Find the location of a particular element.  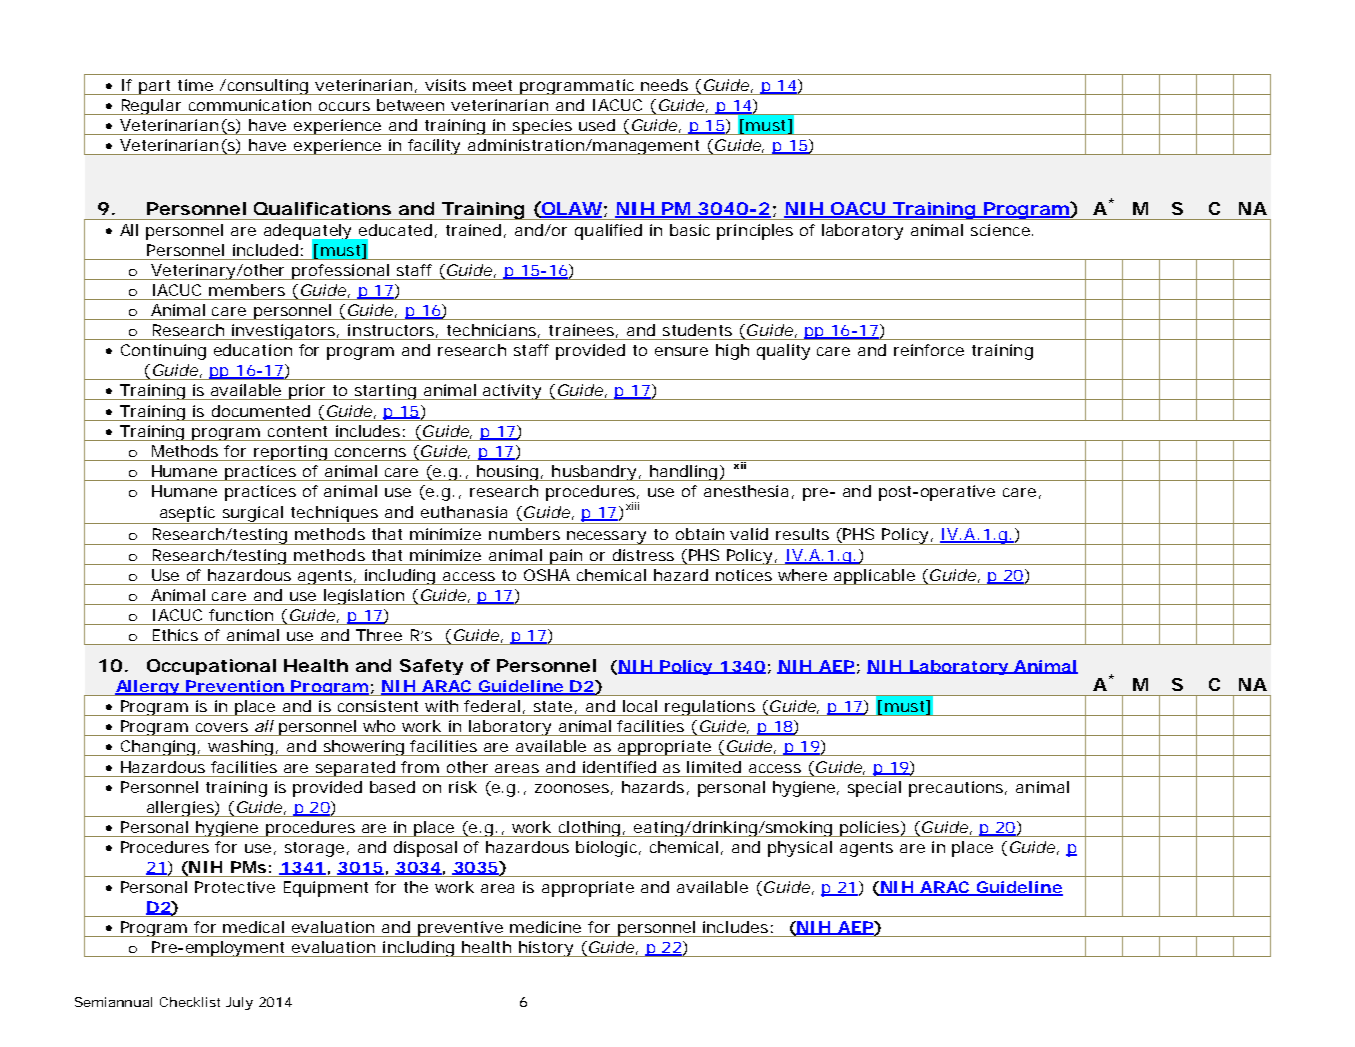

species is located at coordinates (543, 127).
